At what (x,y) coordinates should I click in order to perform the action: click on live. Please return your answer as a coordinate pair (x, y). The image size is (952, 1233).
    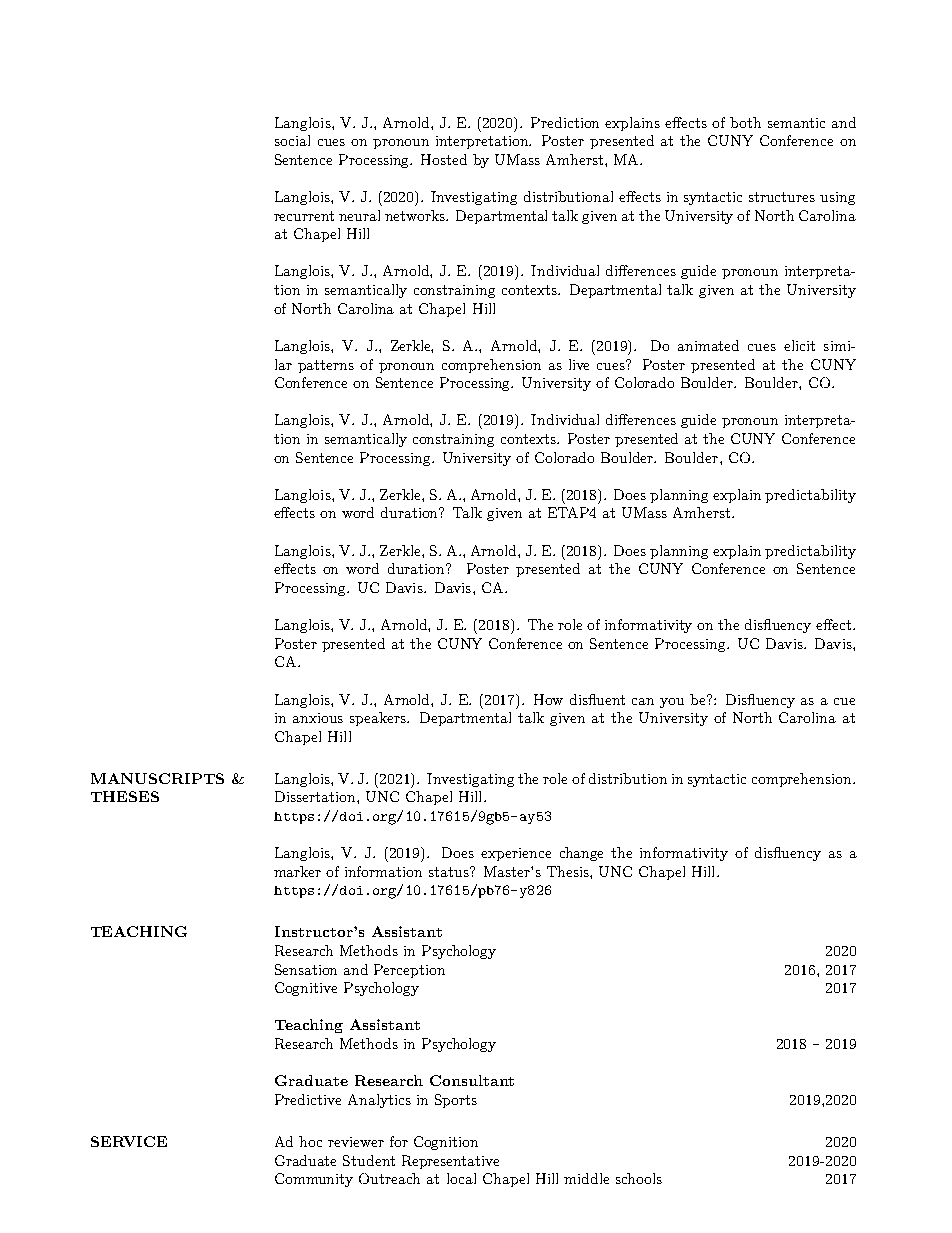
    Looking at the image, I should click on (579, 364).
